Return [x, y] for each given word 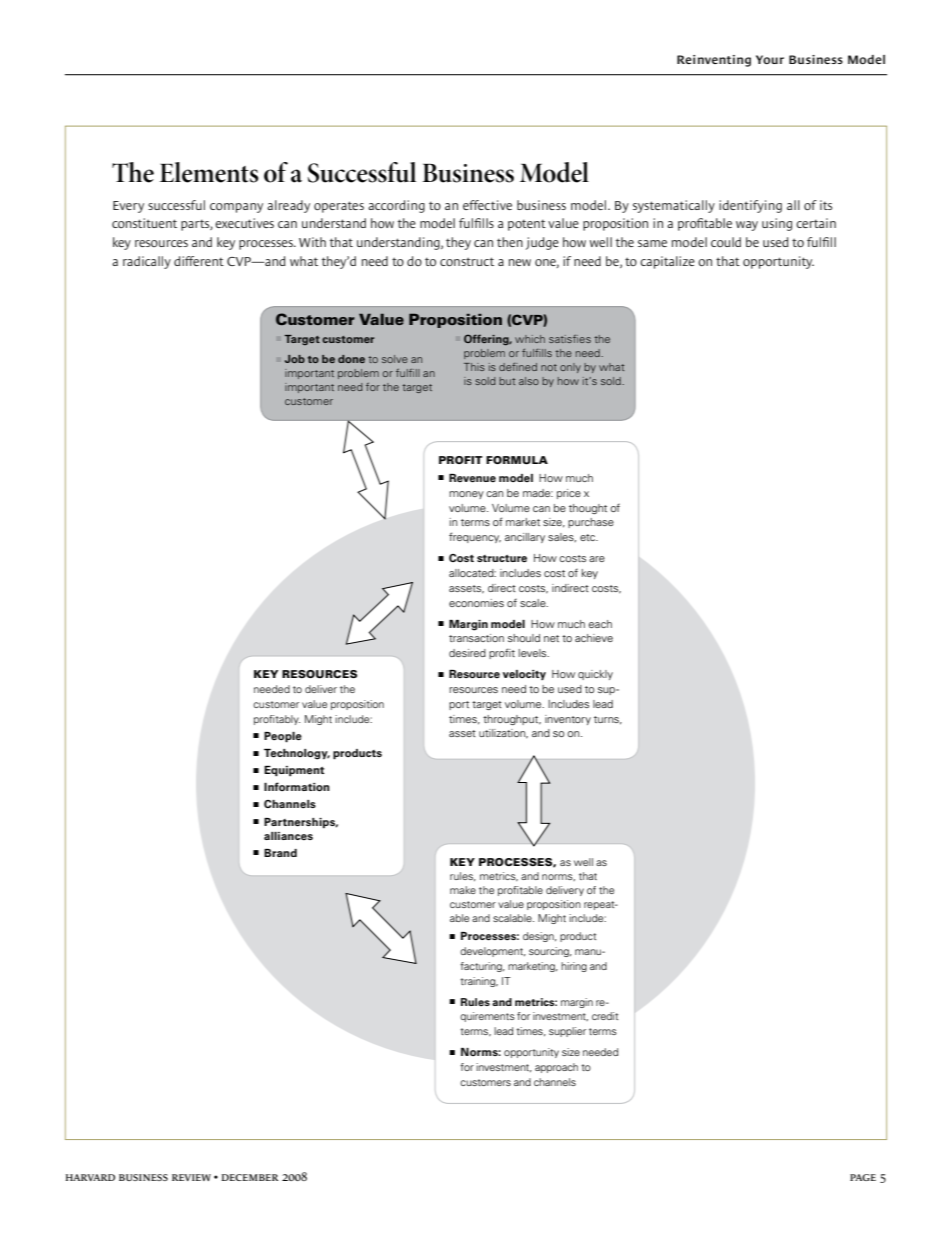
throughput [512, 720]
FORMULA [517, 460]
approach [556, 1068]
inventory [568, 720]
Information [297, 786]
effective [487, 205]
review [191, 1177]
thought [588, 509]
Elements [209, 172]
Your [770, 59]
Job [295, 359]
